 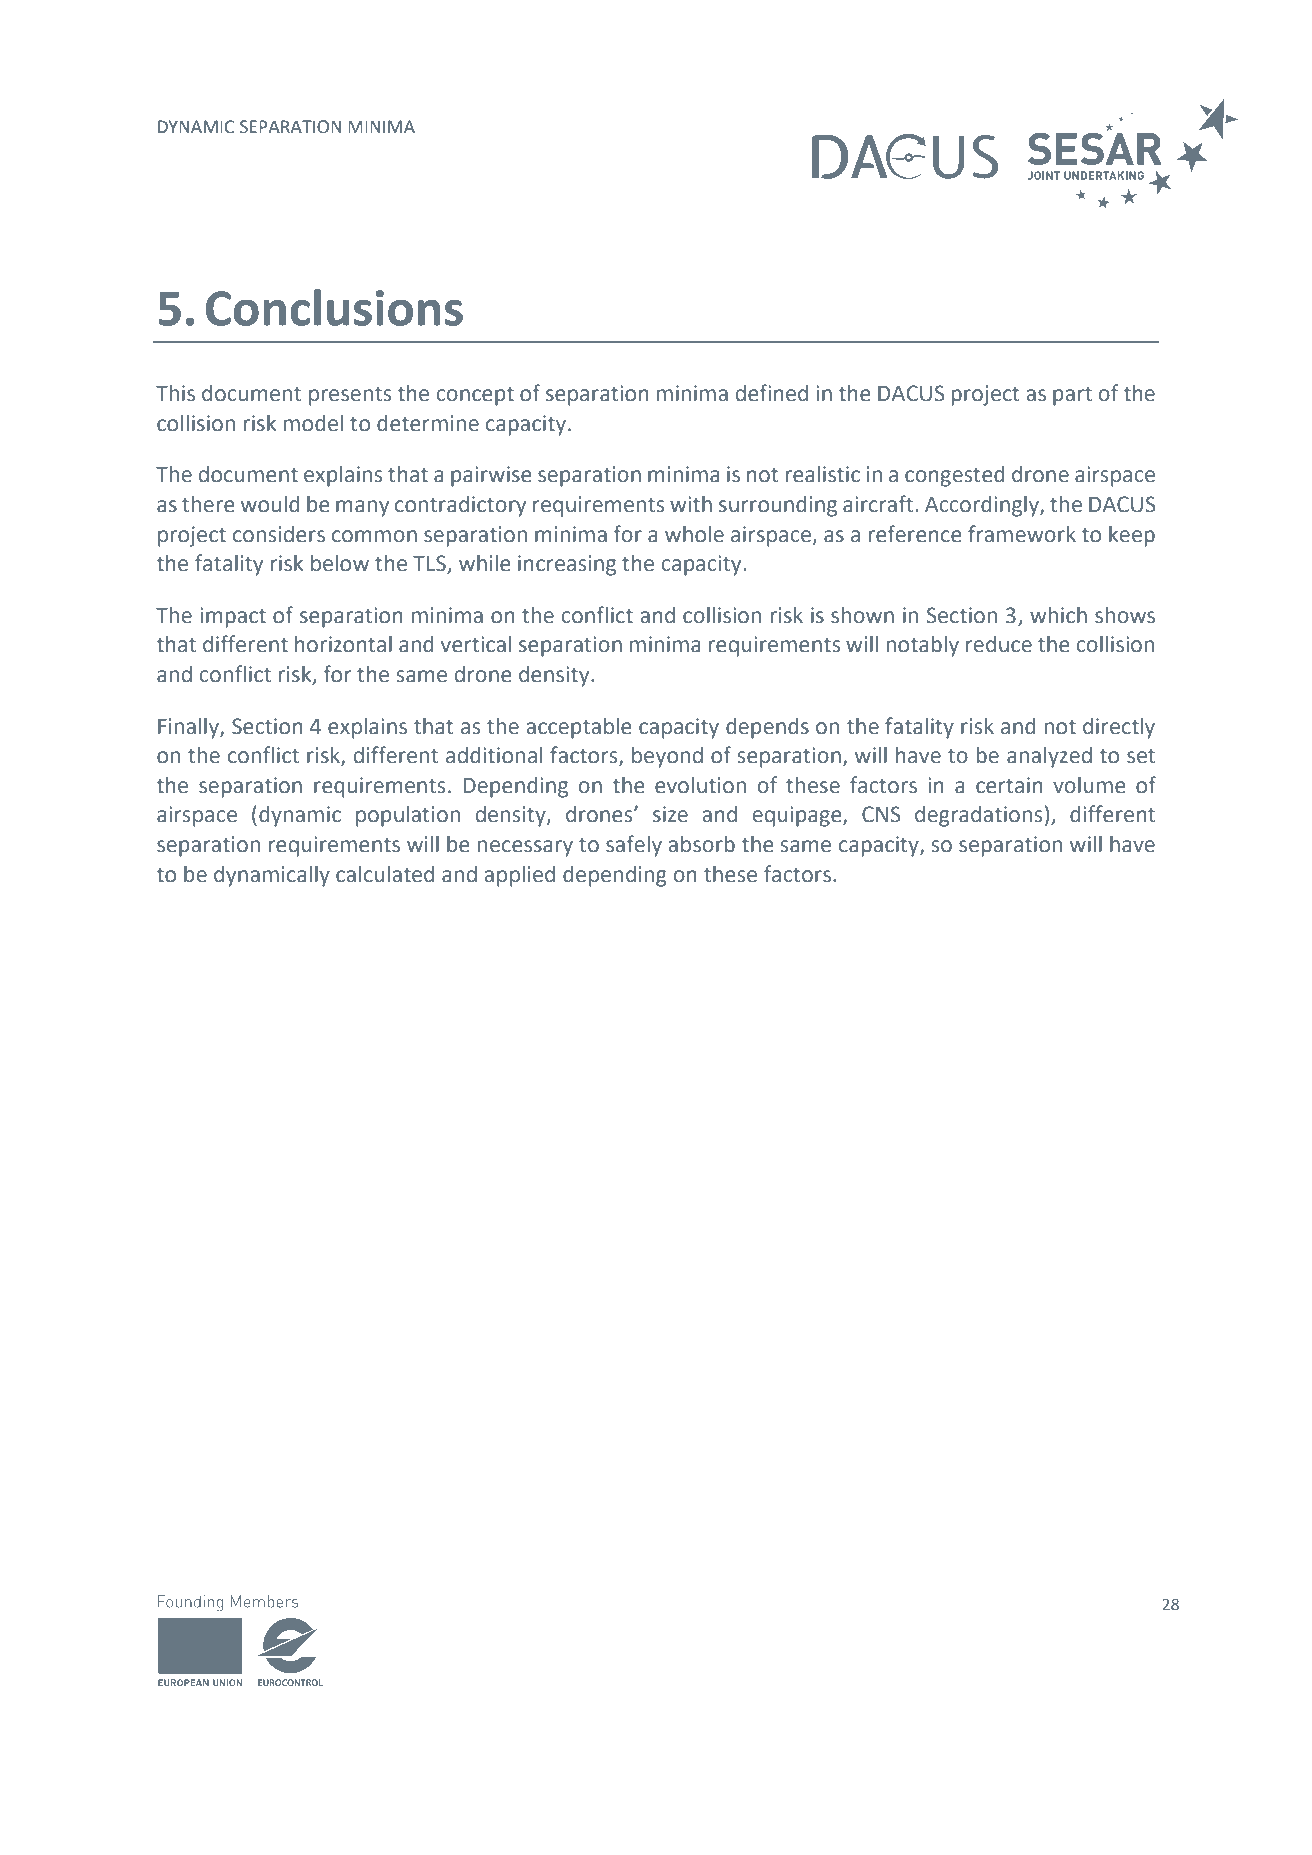 I want to click on framework, so click(x=1022, y=534).
